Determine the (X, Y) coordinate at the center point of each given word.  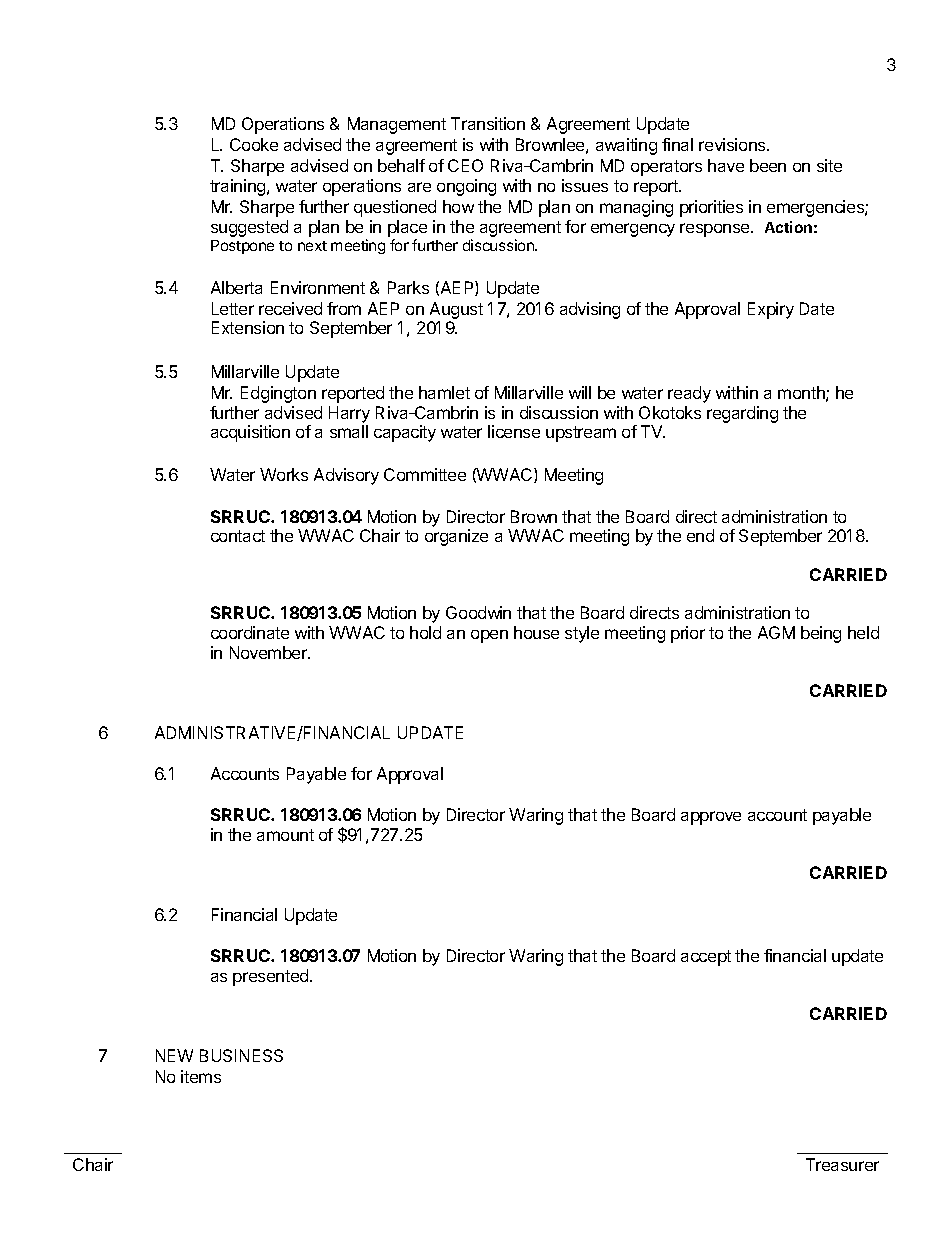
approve (711, 818)
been (768, 165)
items (201, 1076)
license (514, 431)
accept (706, 958)
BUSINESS (241, 1055)
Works (284, 474)
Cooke (254, 144)
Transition (488, 123)
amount (285, 835)
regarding (742, 414)
